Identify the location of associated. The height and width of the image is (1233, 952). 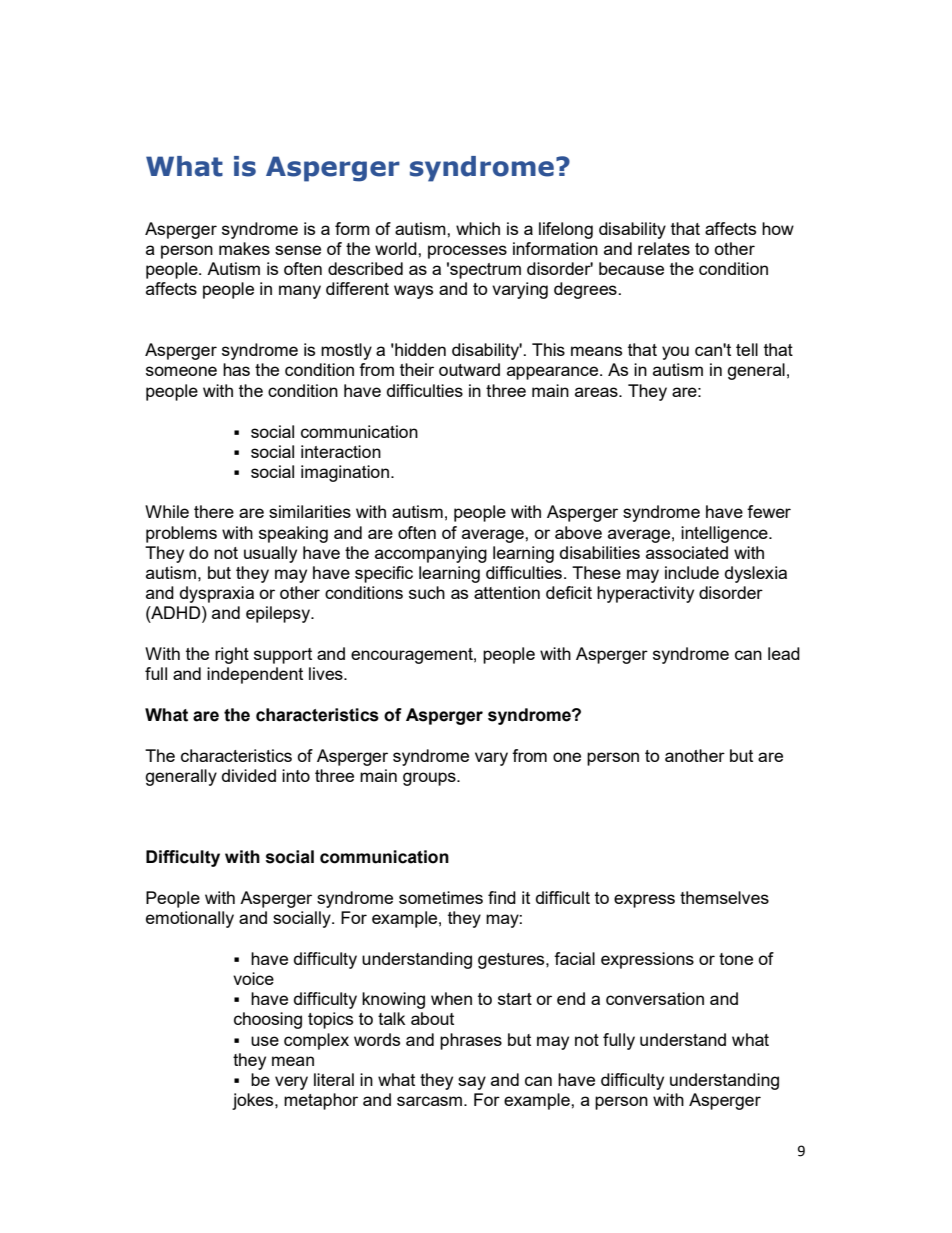
(687, 552).
